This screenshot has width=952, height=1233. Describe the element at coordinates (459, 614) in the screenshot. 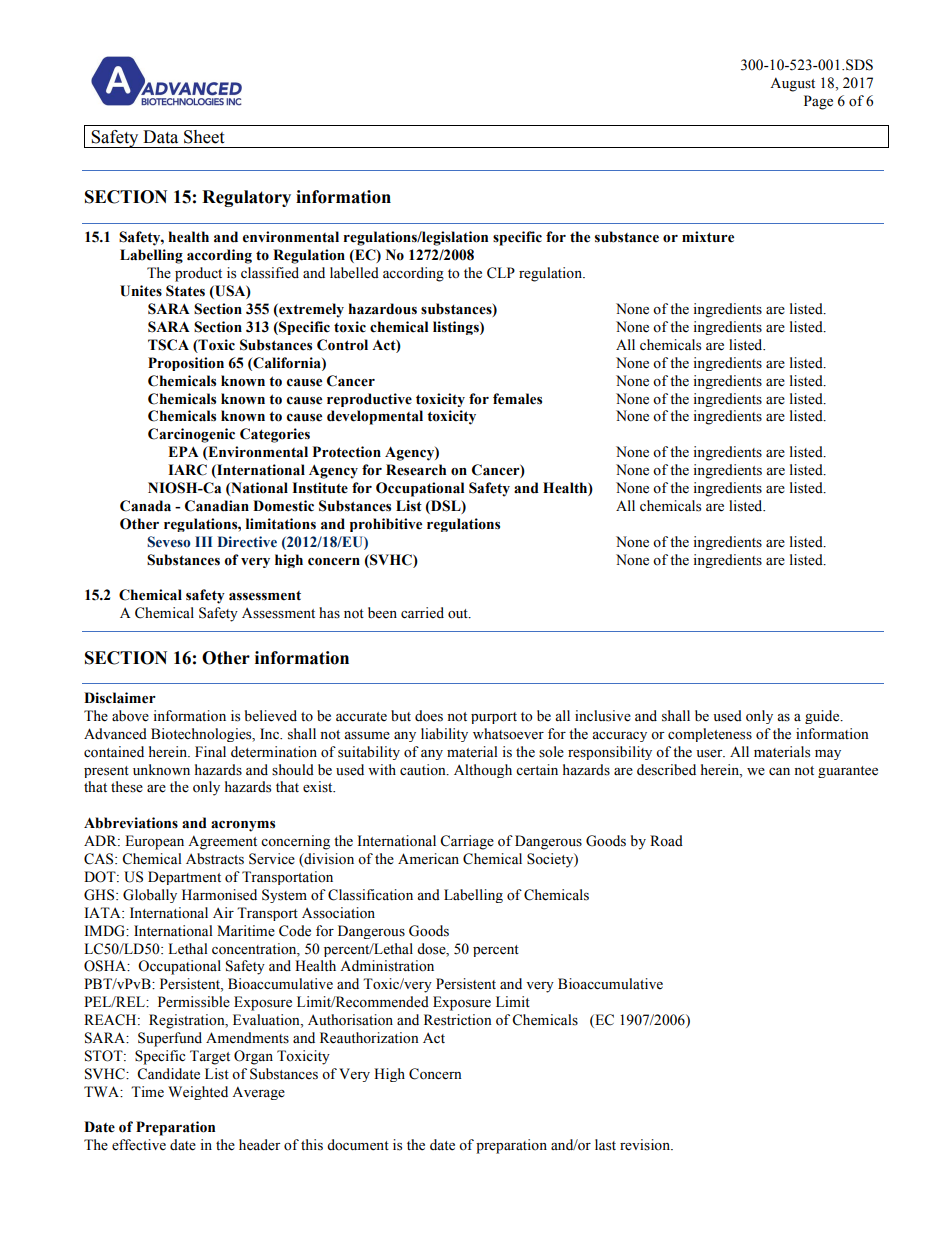

I see `out` at that location.
